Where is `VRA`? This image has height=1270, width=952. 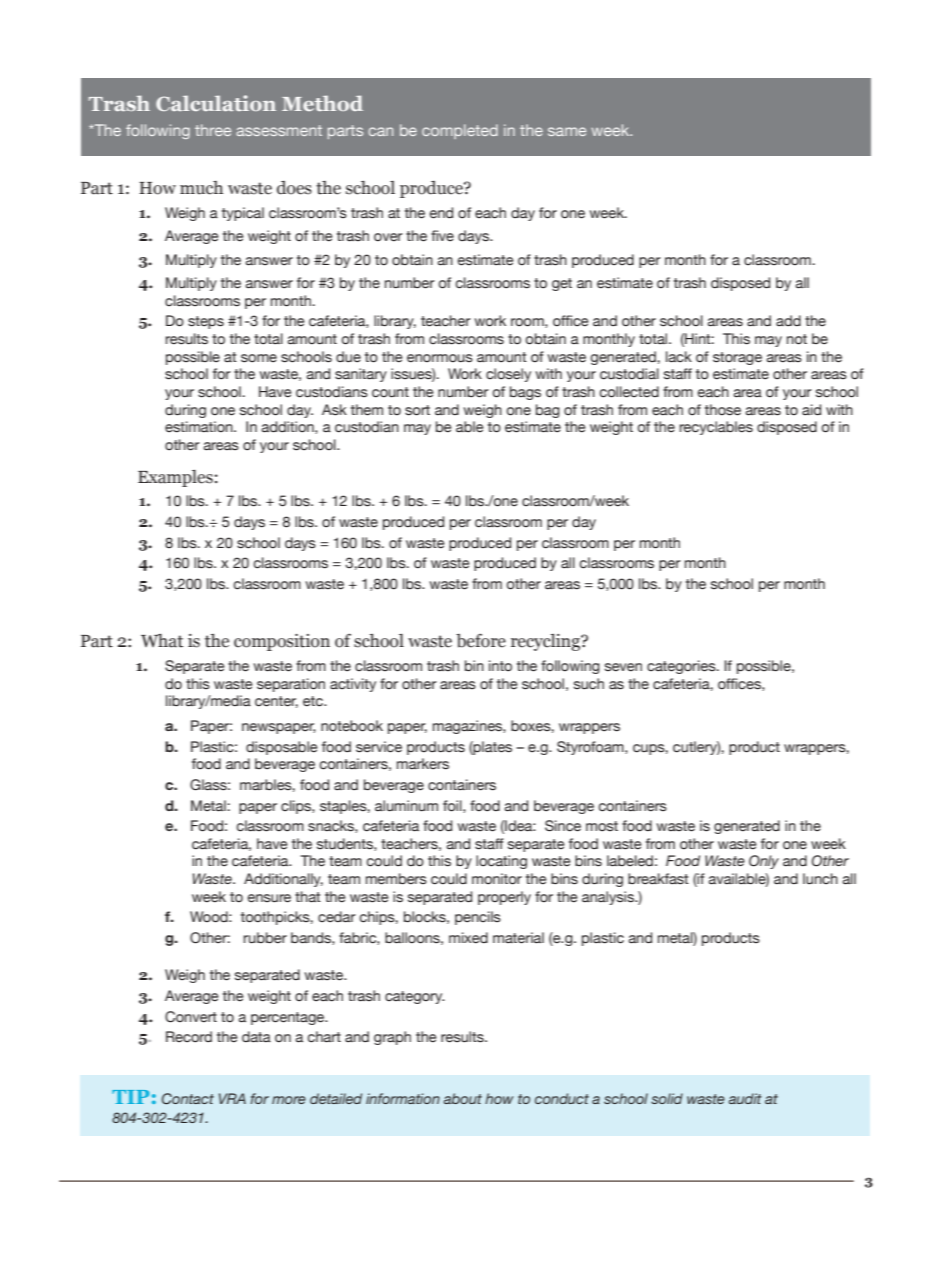
VRA is located at coordinates (232, 1098).
